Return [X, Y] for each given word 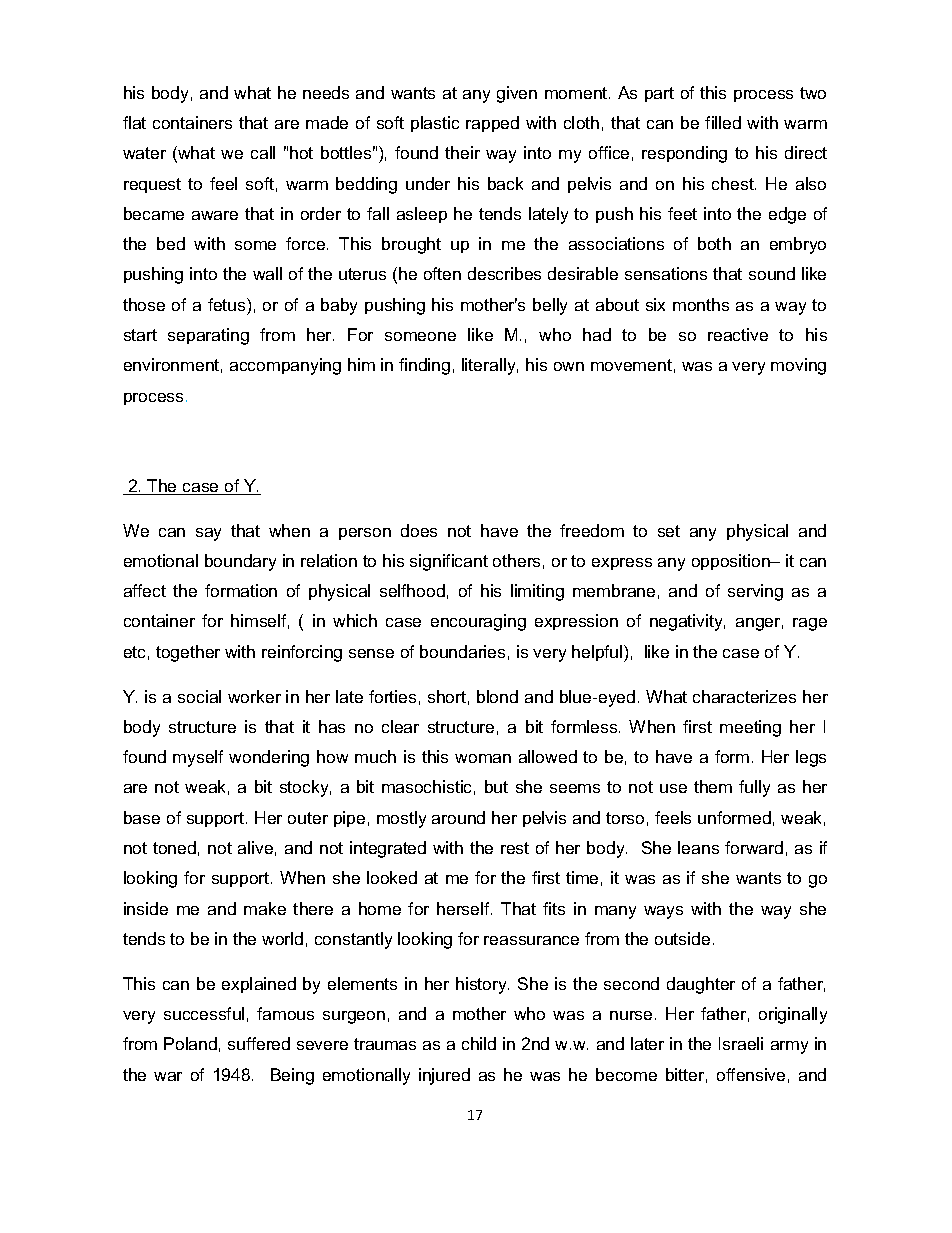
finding [424, 366]
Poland [190, 1043]
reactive [738, 334]
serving [755, 592]
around [458, 817]
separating [208, 336]
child [479, 1043]
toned [174, 847]
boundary [240, 562]
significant [449, 562]
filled [723, 122]
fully [754, 788]
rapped [492, 124]
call [263, 152]
